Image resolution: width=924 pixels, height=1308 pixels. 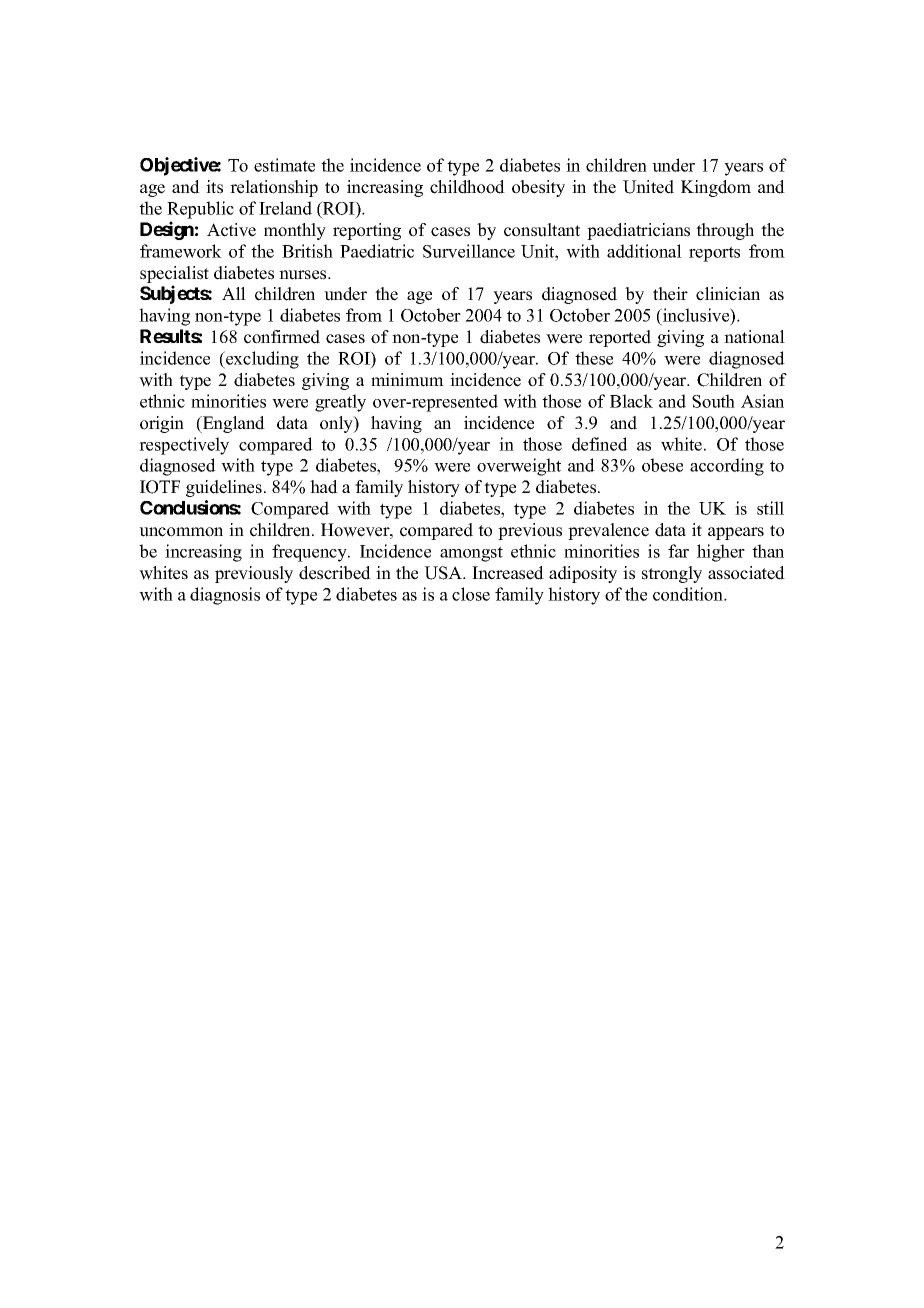 I want to click on South, so click(x=713, y=401).
